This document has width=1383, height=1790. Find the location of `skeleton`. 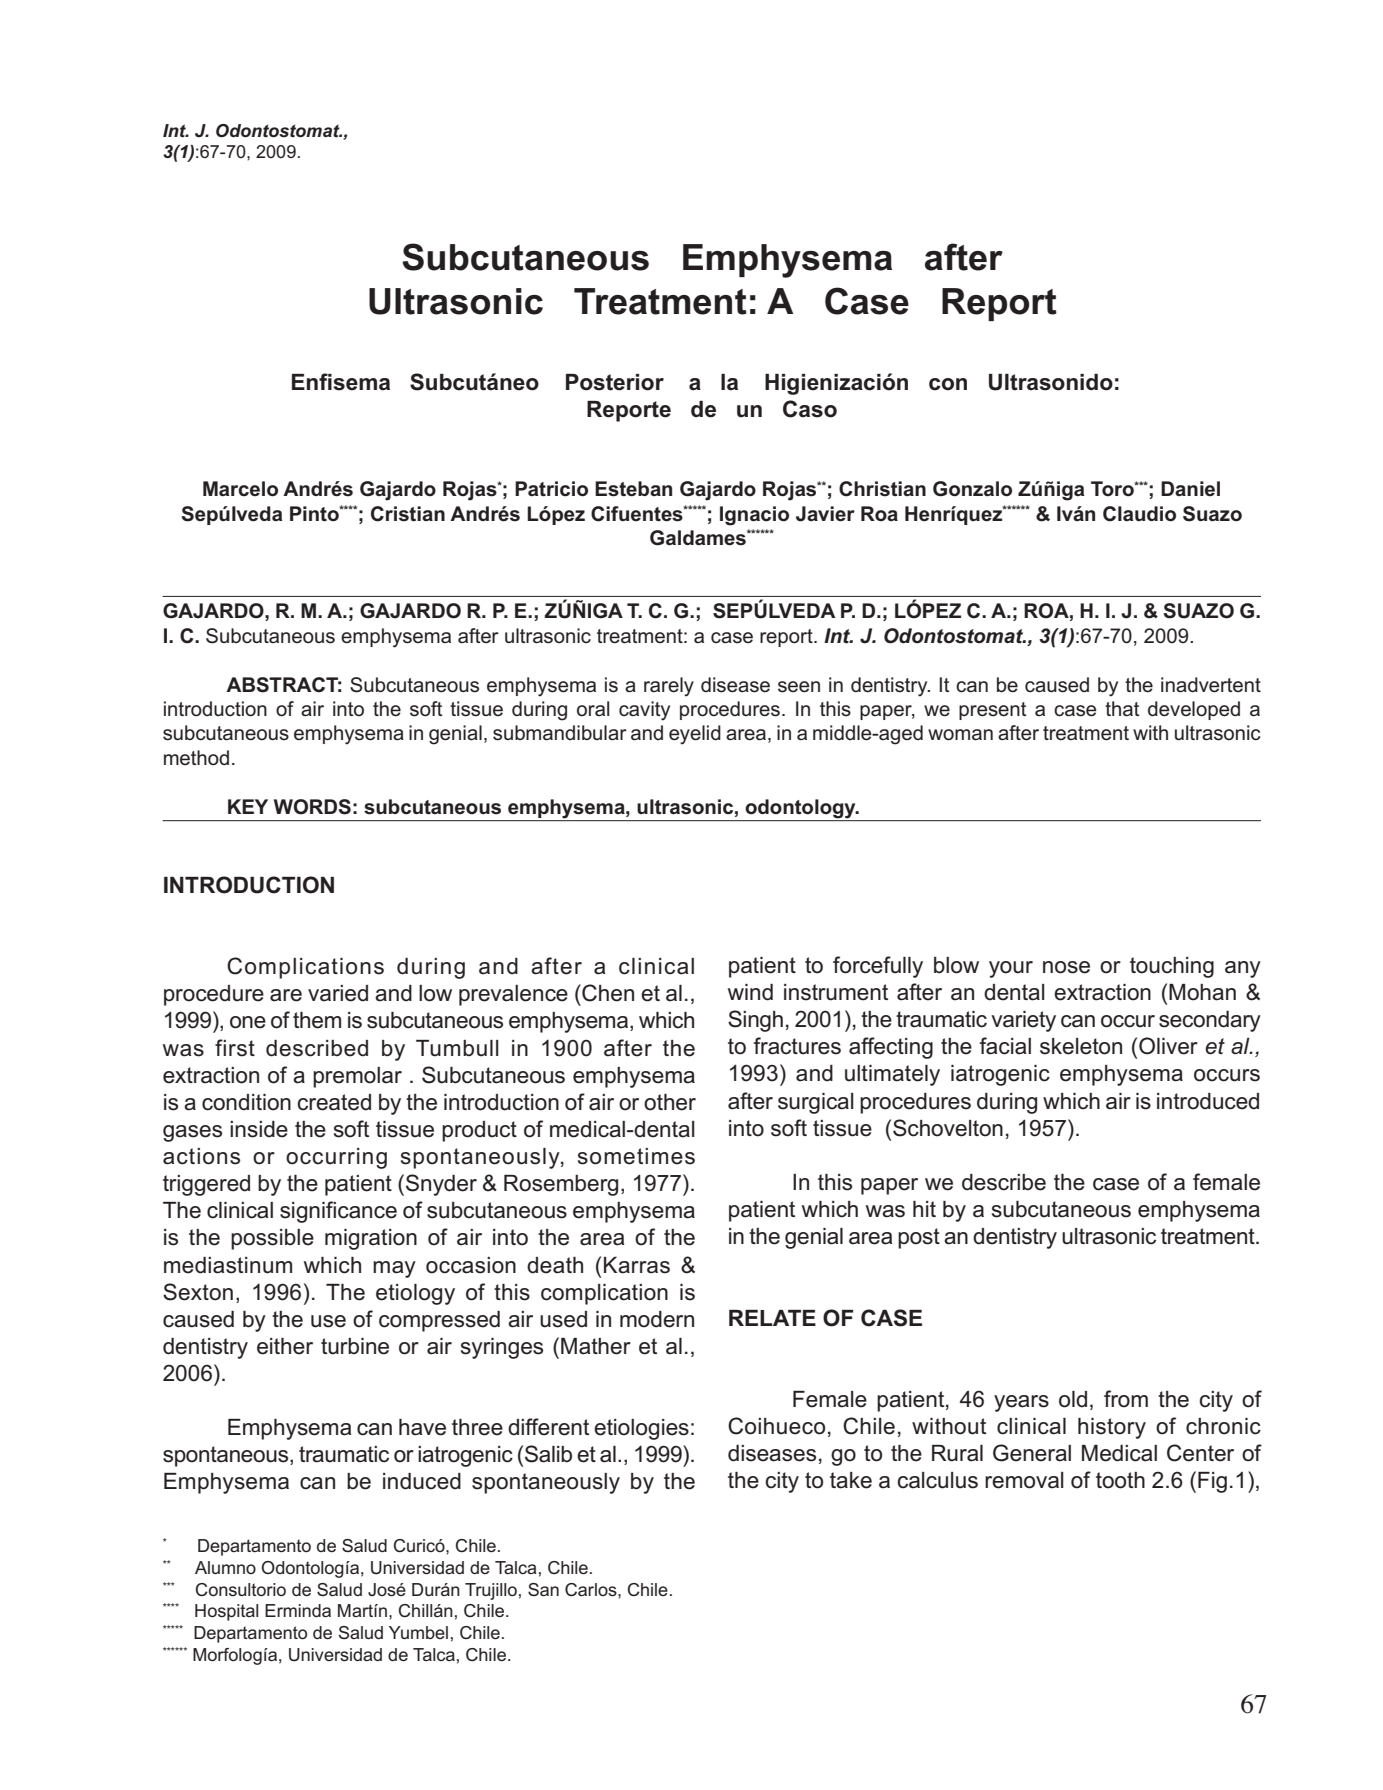

skeleton is located at coordinates (1081, 1046).
